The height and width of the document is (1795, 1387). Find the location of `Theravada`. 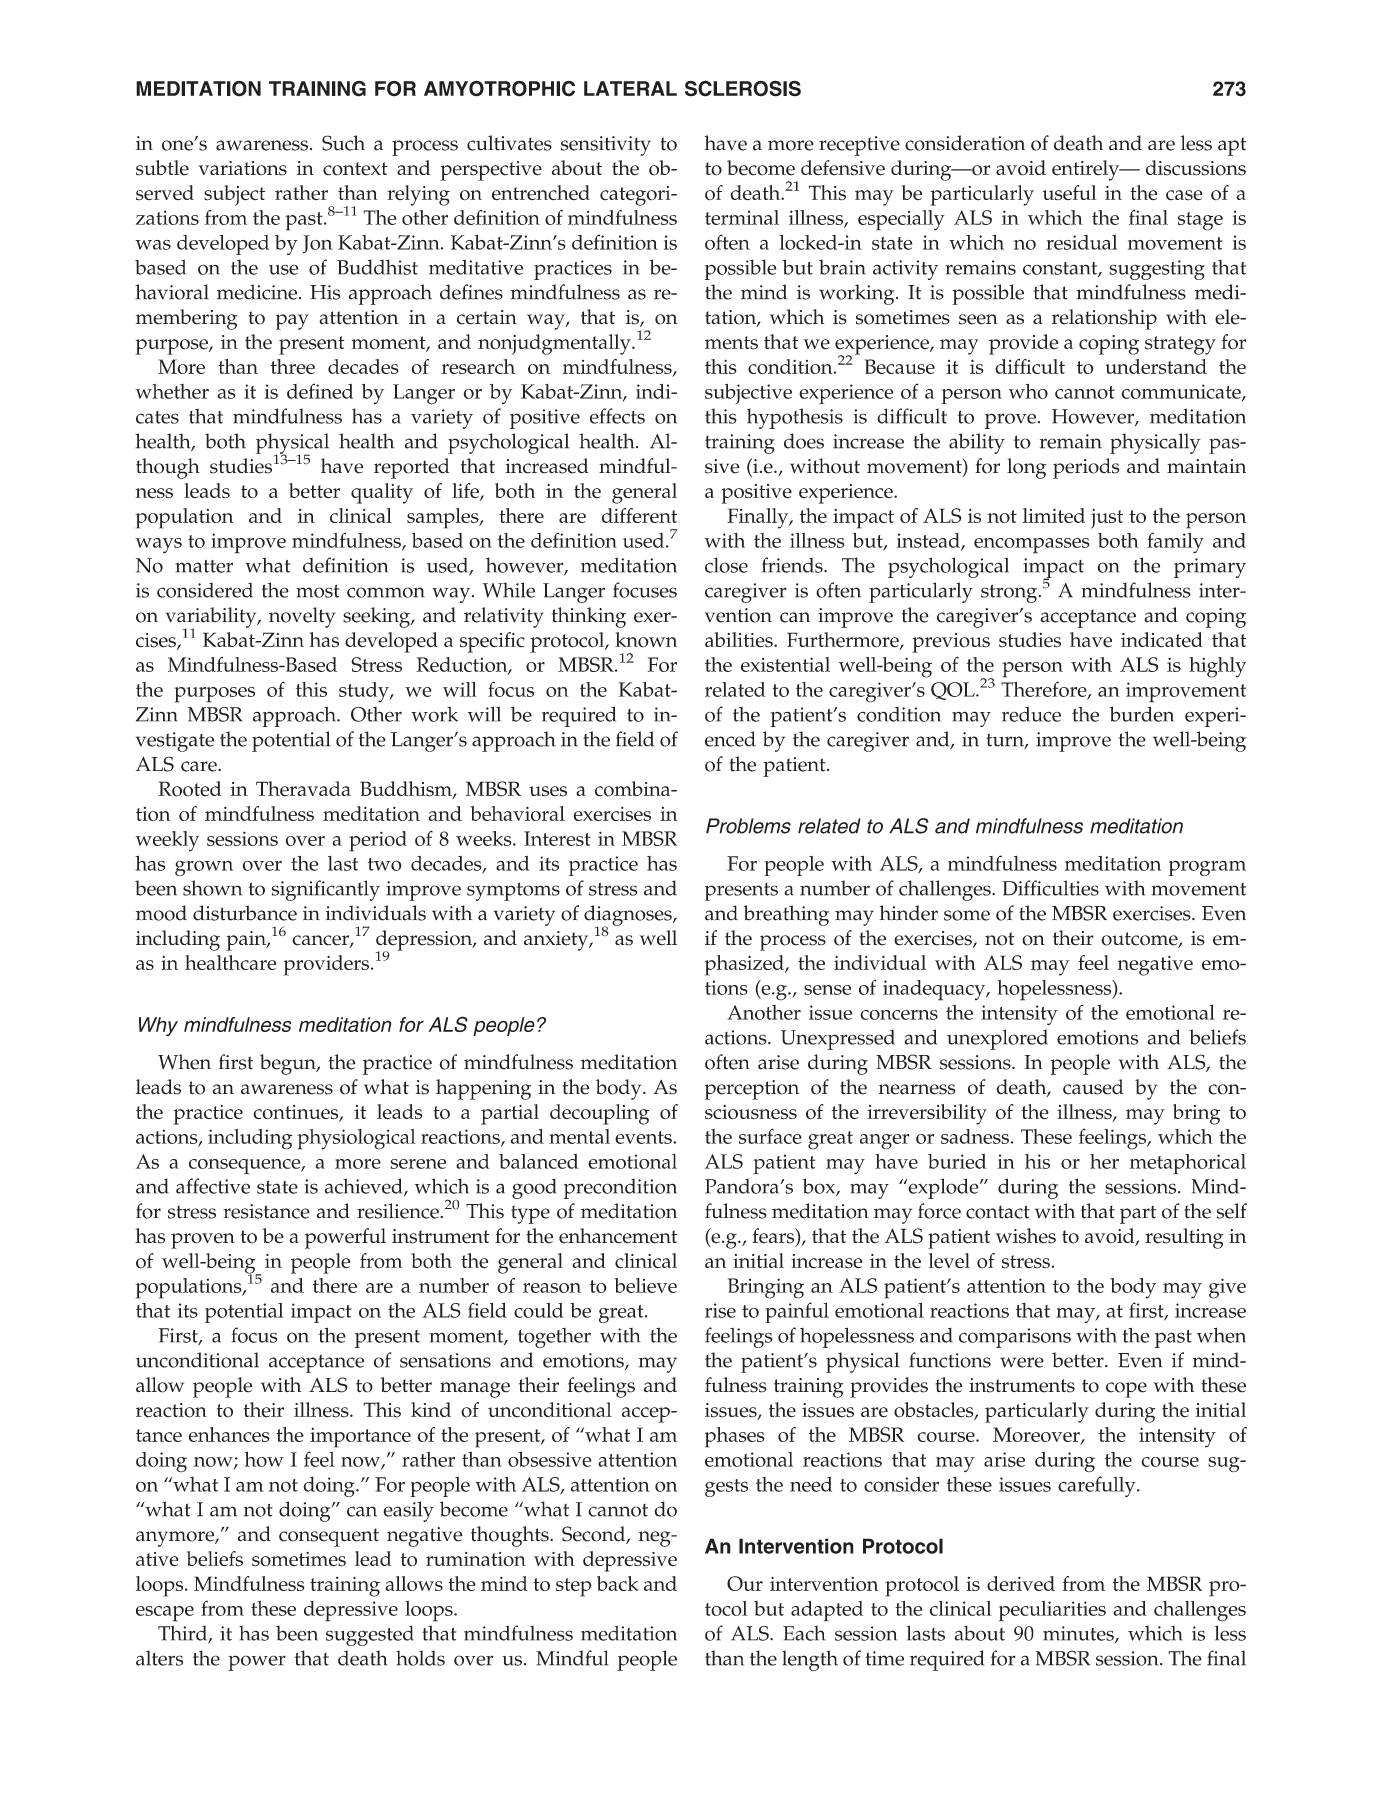

Theravada is located at coordinates (303, 789).
